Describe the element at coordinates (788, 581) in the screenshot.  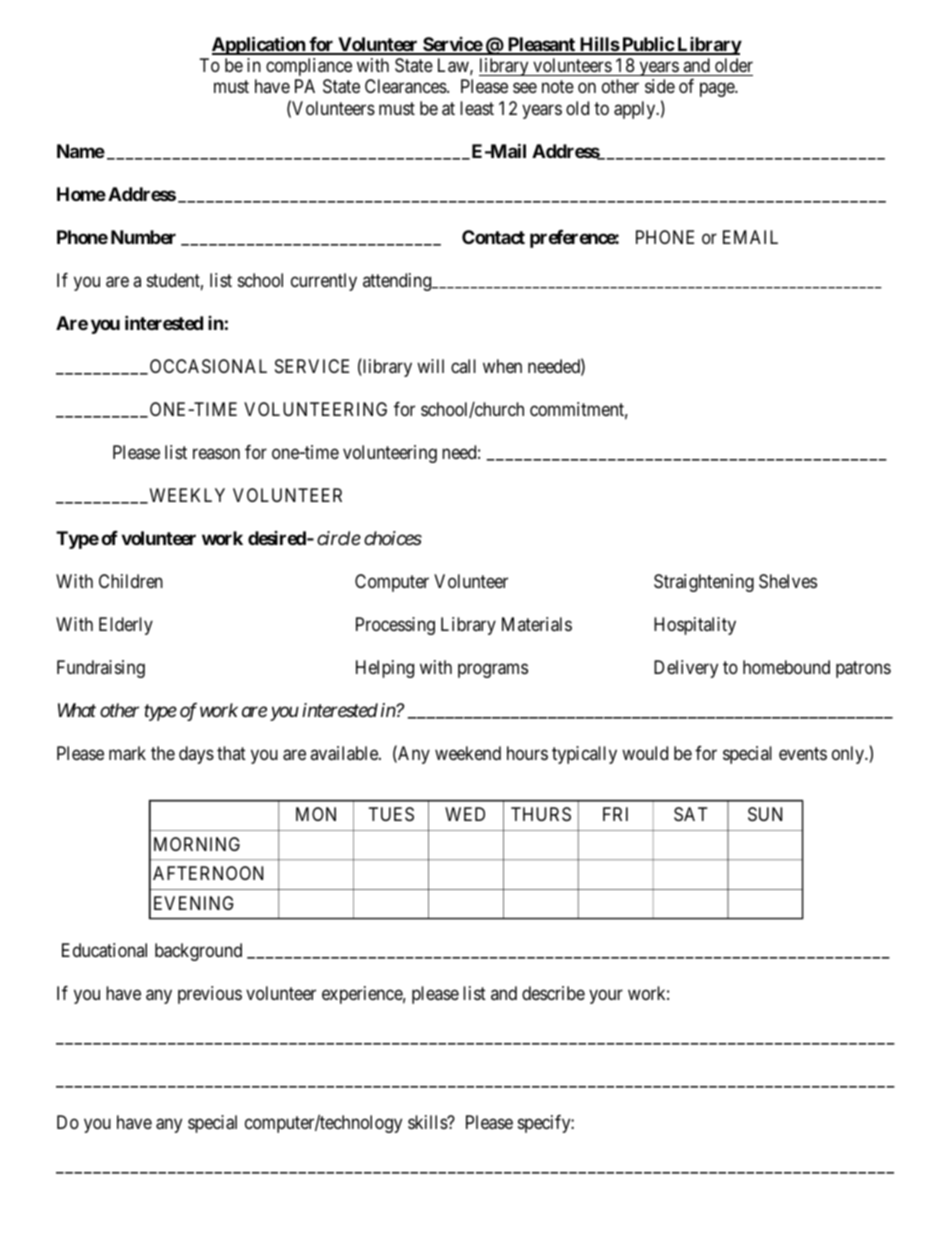
I see `Shelves` at that location.
